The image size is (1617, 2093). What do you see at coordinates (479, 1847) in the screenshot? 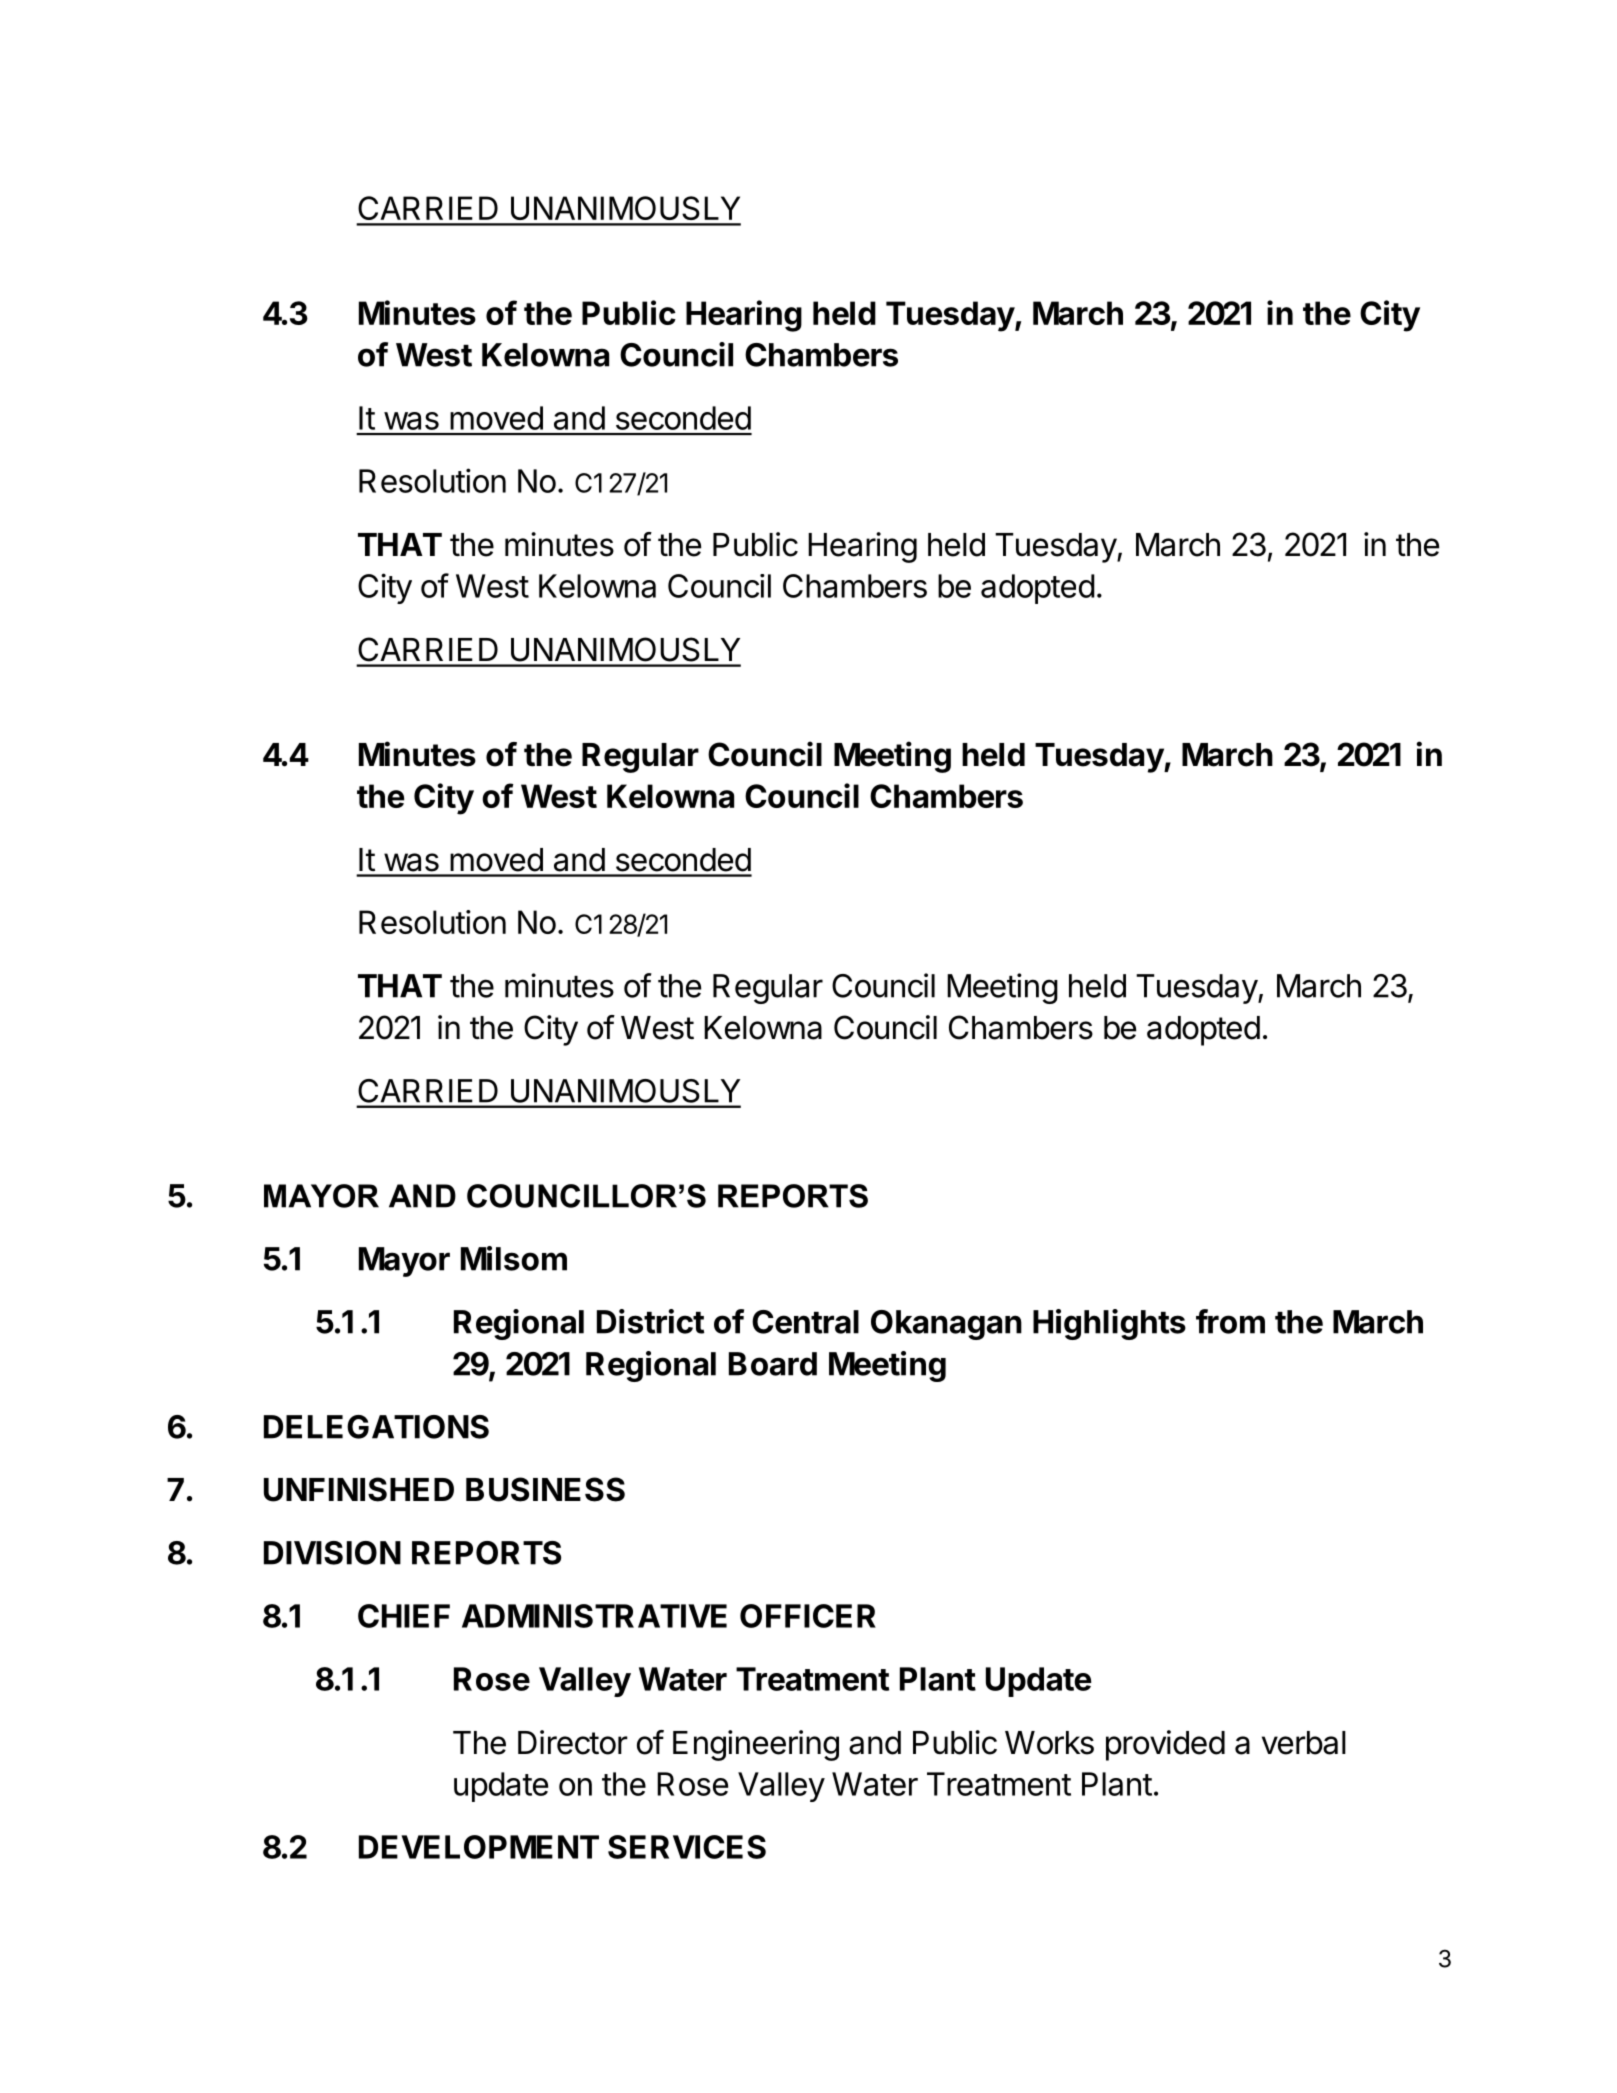
I see `DEVELOPMENT` at bounding box center [479, 1847].
